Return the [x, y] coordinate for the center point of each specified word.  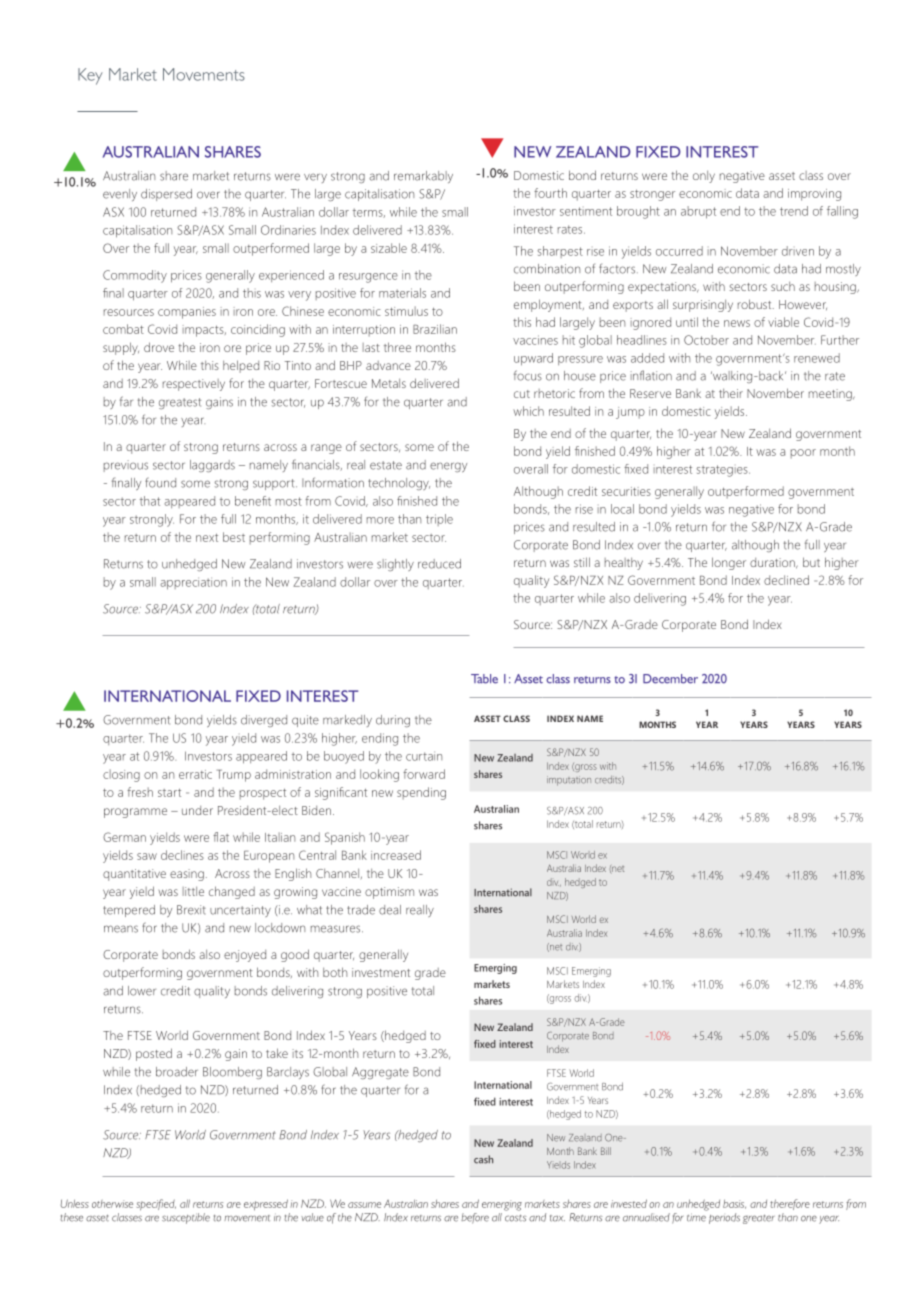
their [731, 393]
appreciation [193, 583]
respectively [194, 385]
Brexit [191, 910]
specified [156, 1205]
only [704, 177]
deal [390, 910]
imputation [569, 781]
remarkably [423, 177]
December [670, 679]
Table [484, 679]
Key [90, 76]
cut [522, 394]
